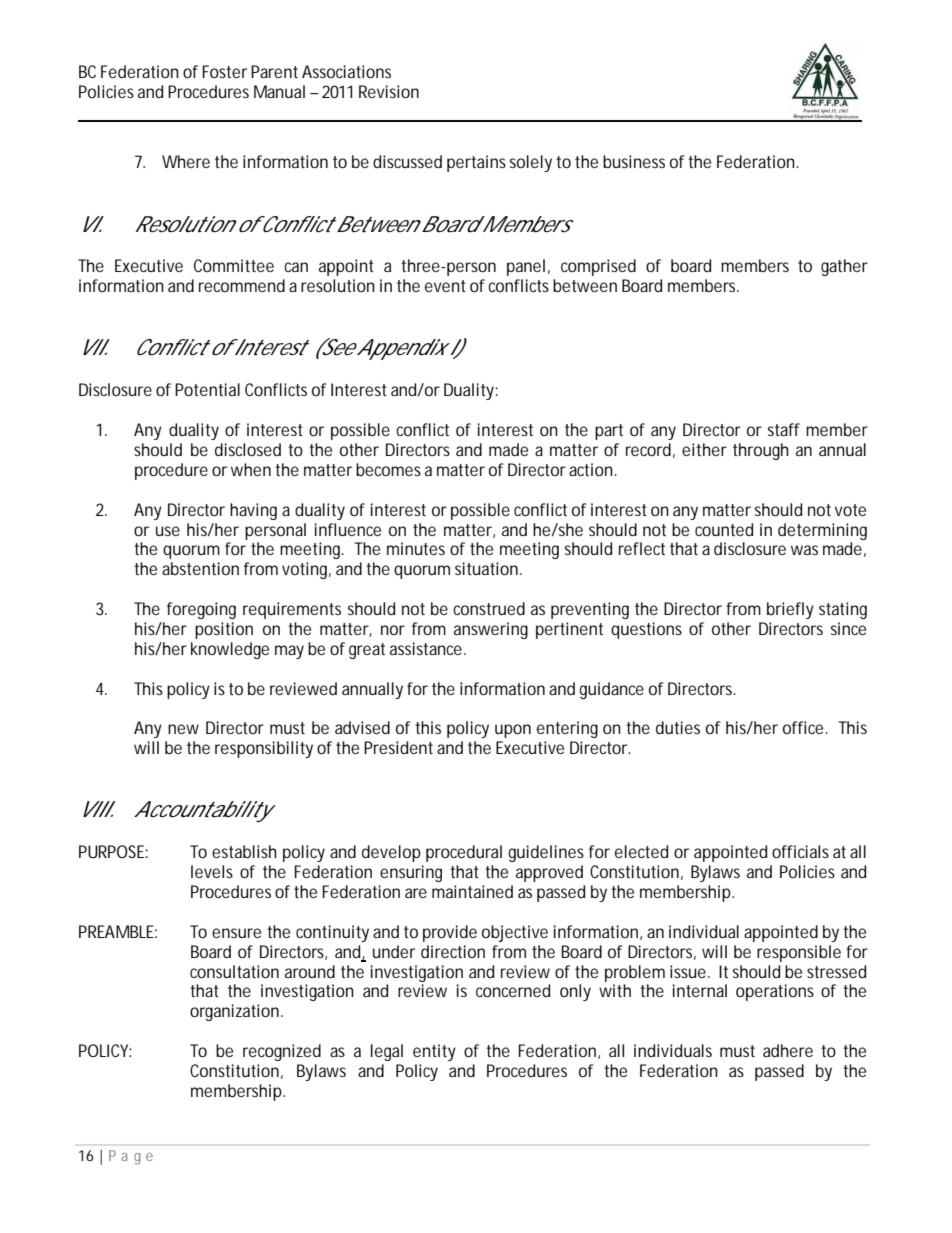 The image size is (952, 1233). Describe the element at coordinates (225, 71) in the page. I see `Foster` at that location.
